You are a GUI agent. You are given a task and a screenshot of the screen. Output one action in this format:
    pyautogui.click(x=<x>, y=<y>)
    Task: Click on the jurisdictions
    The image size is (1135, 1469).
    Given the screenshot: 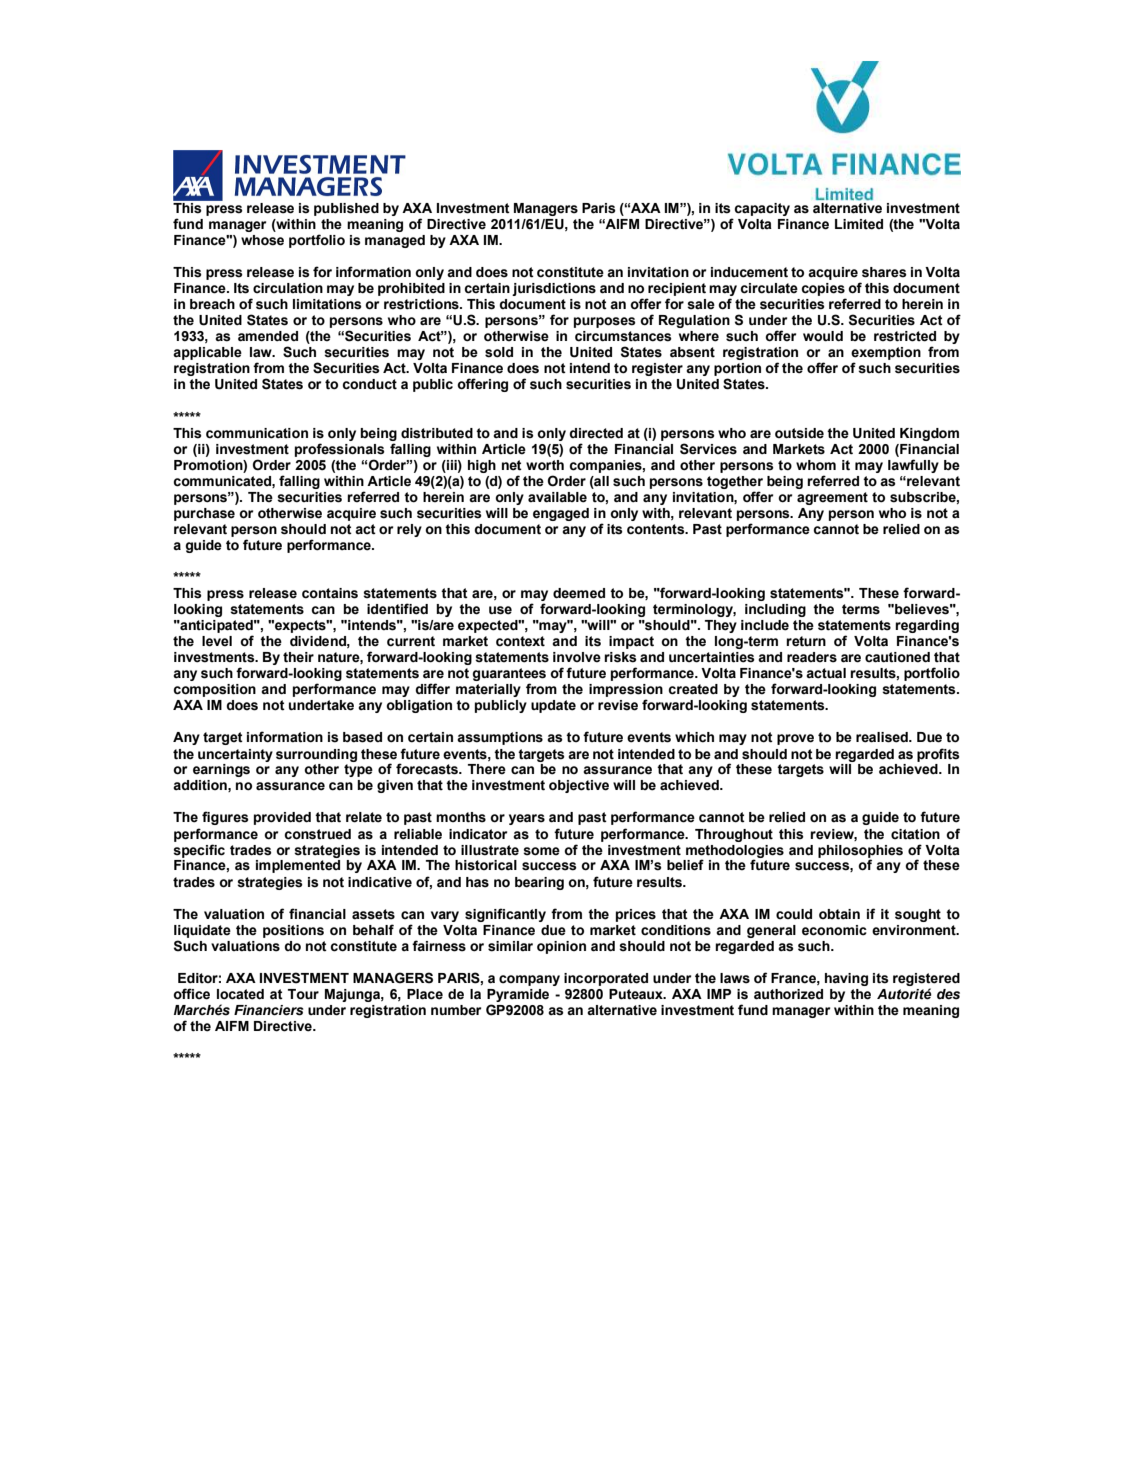 What is the action you would take?
    pyautogui.click(x=554, y=289)
